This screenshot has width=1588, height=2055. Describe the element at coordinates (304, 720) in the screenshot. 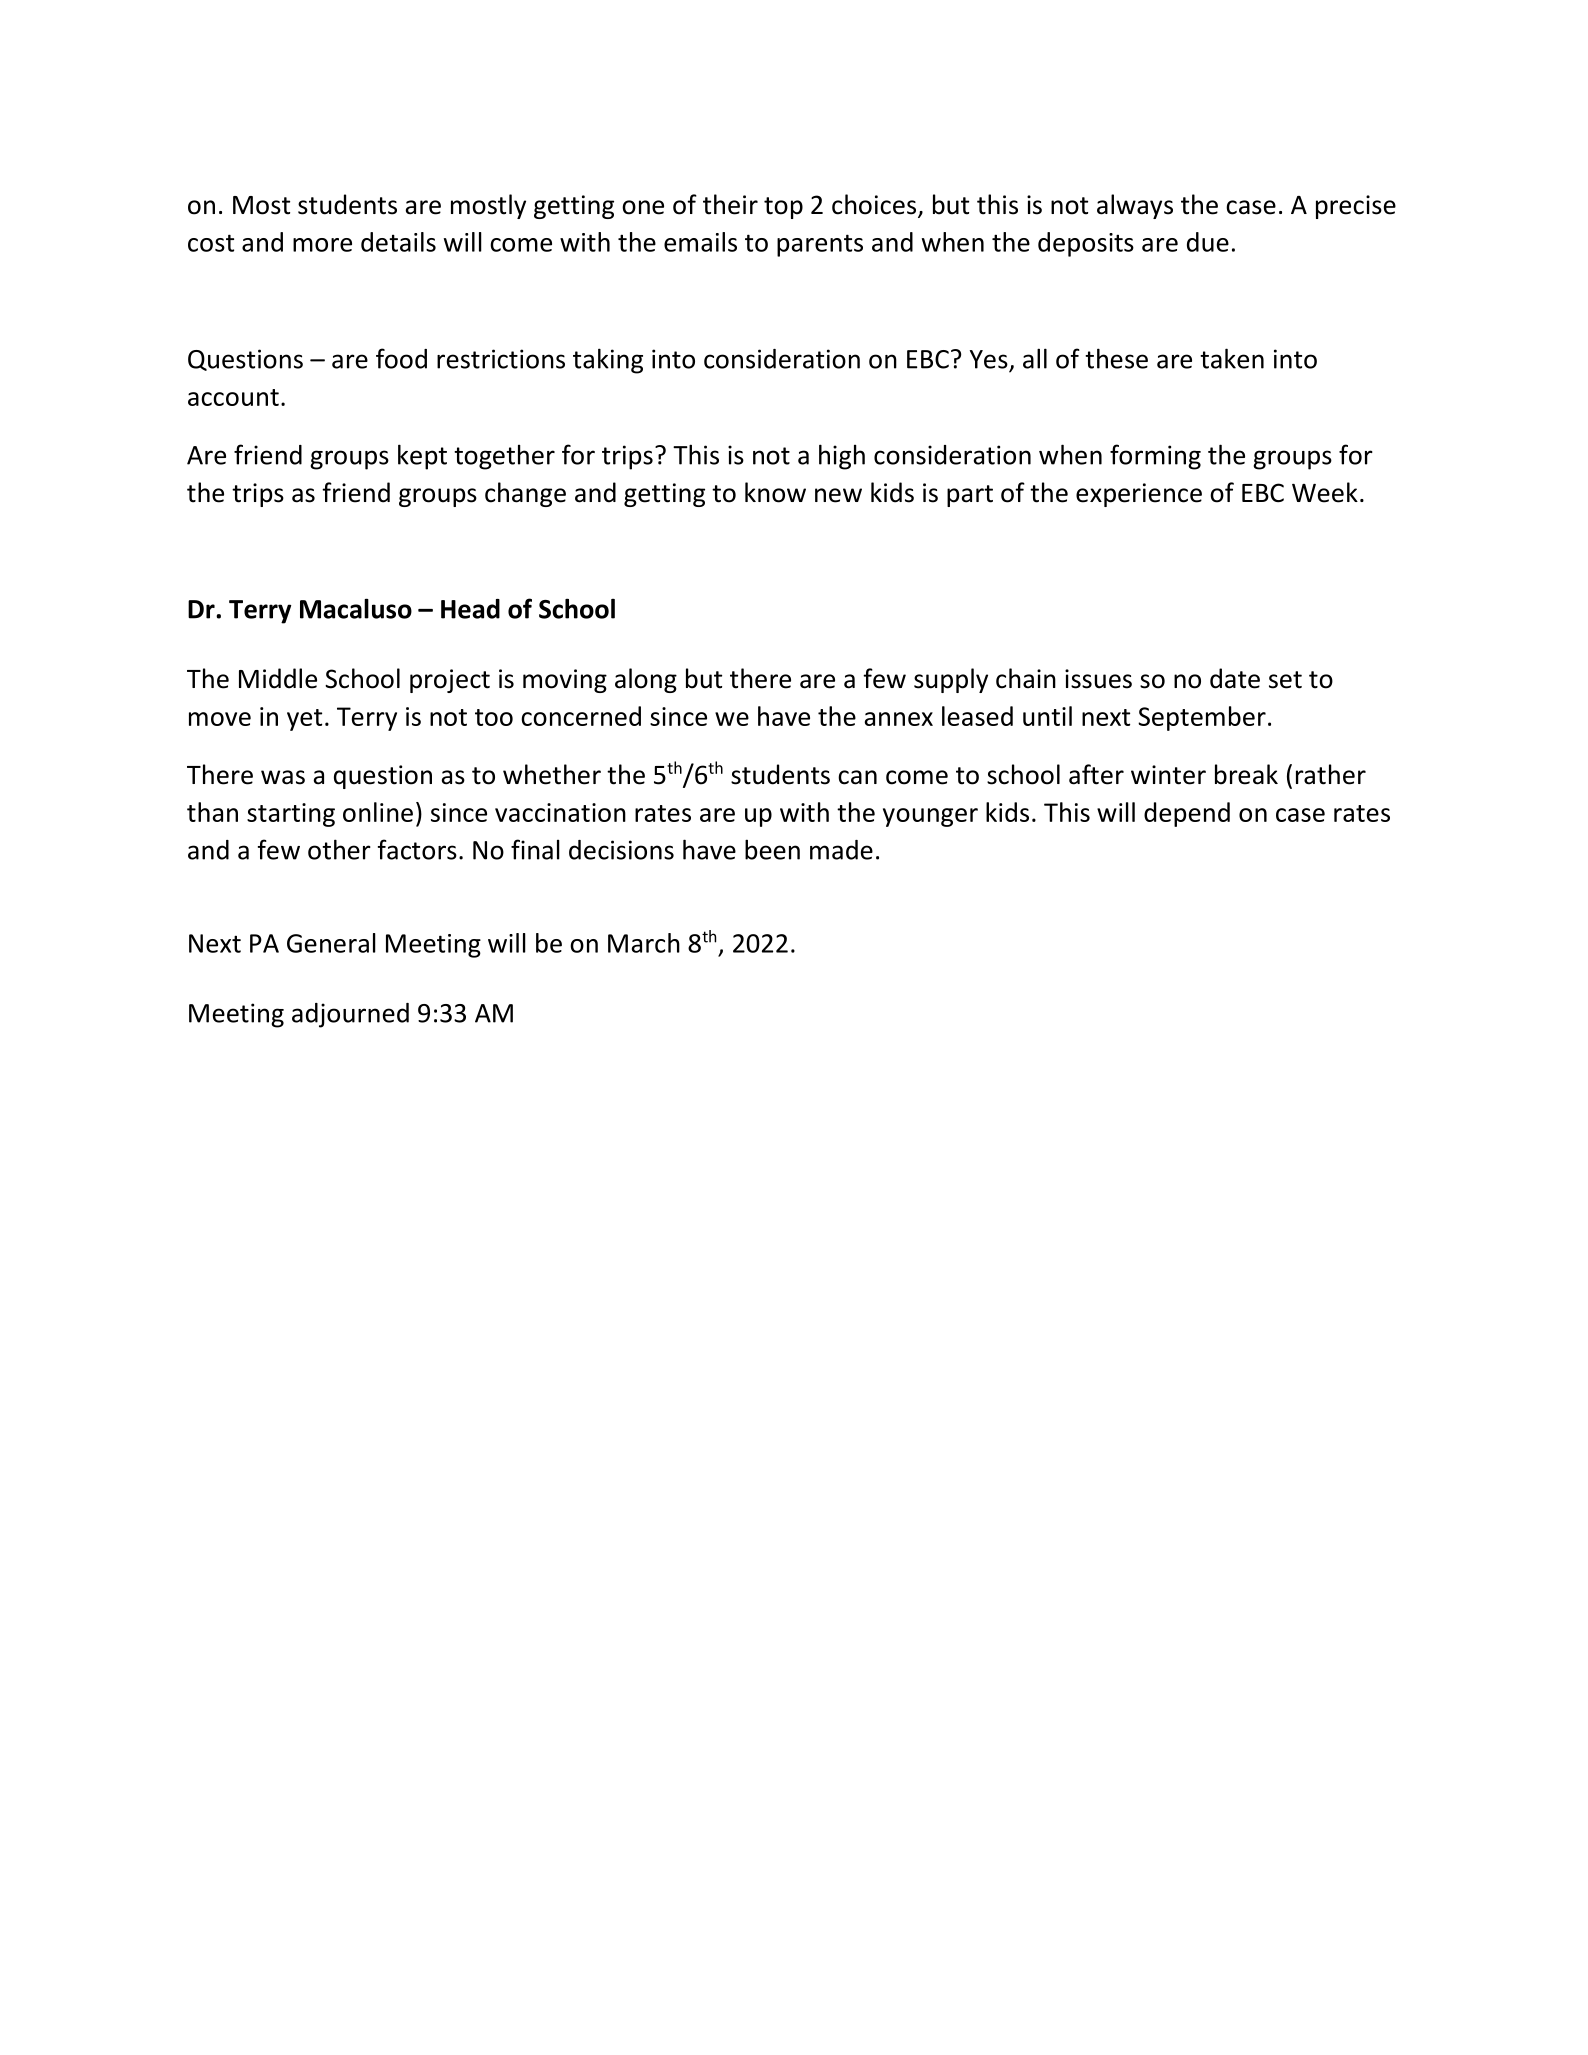

I see `yet` at that location.
